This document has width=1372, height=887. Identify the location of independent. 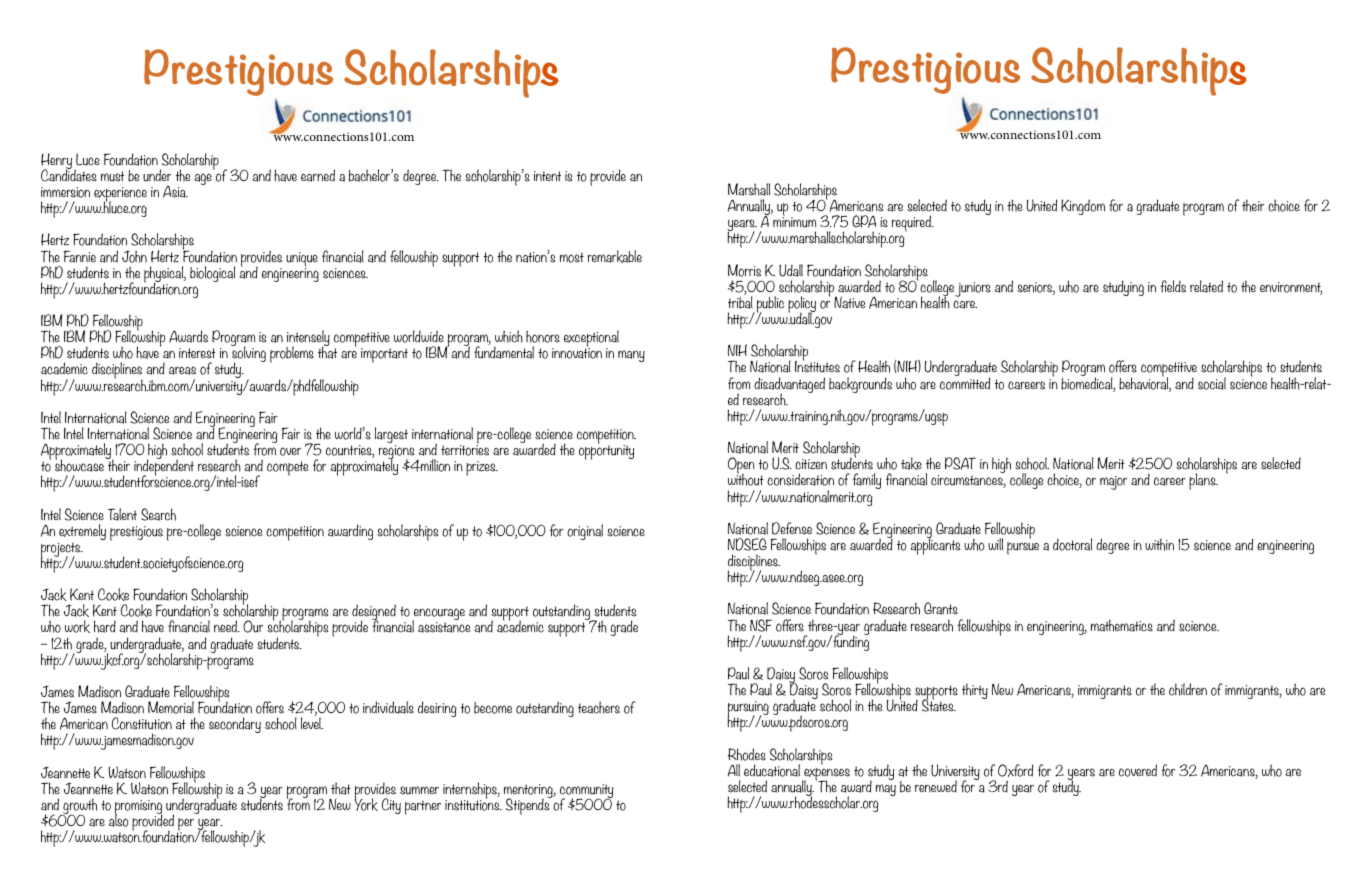
(164, 468).
